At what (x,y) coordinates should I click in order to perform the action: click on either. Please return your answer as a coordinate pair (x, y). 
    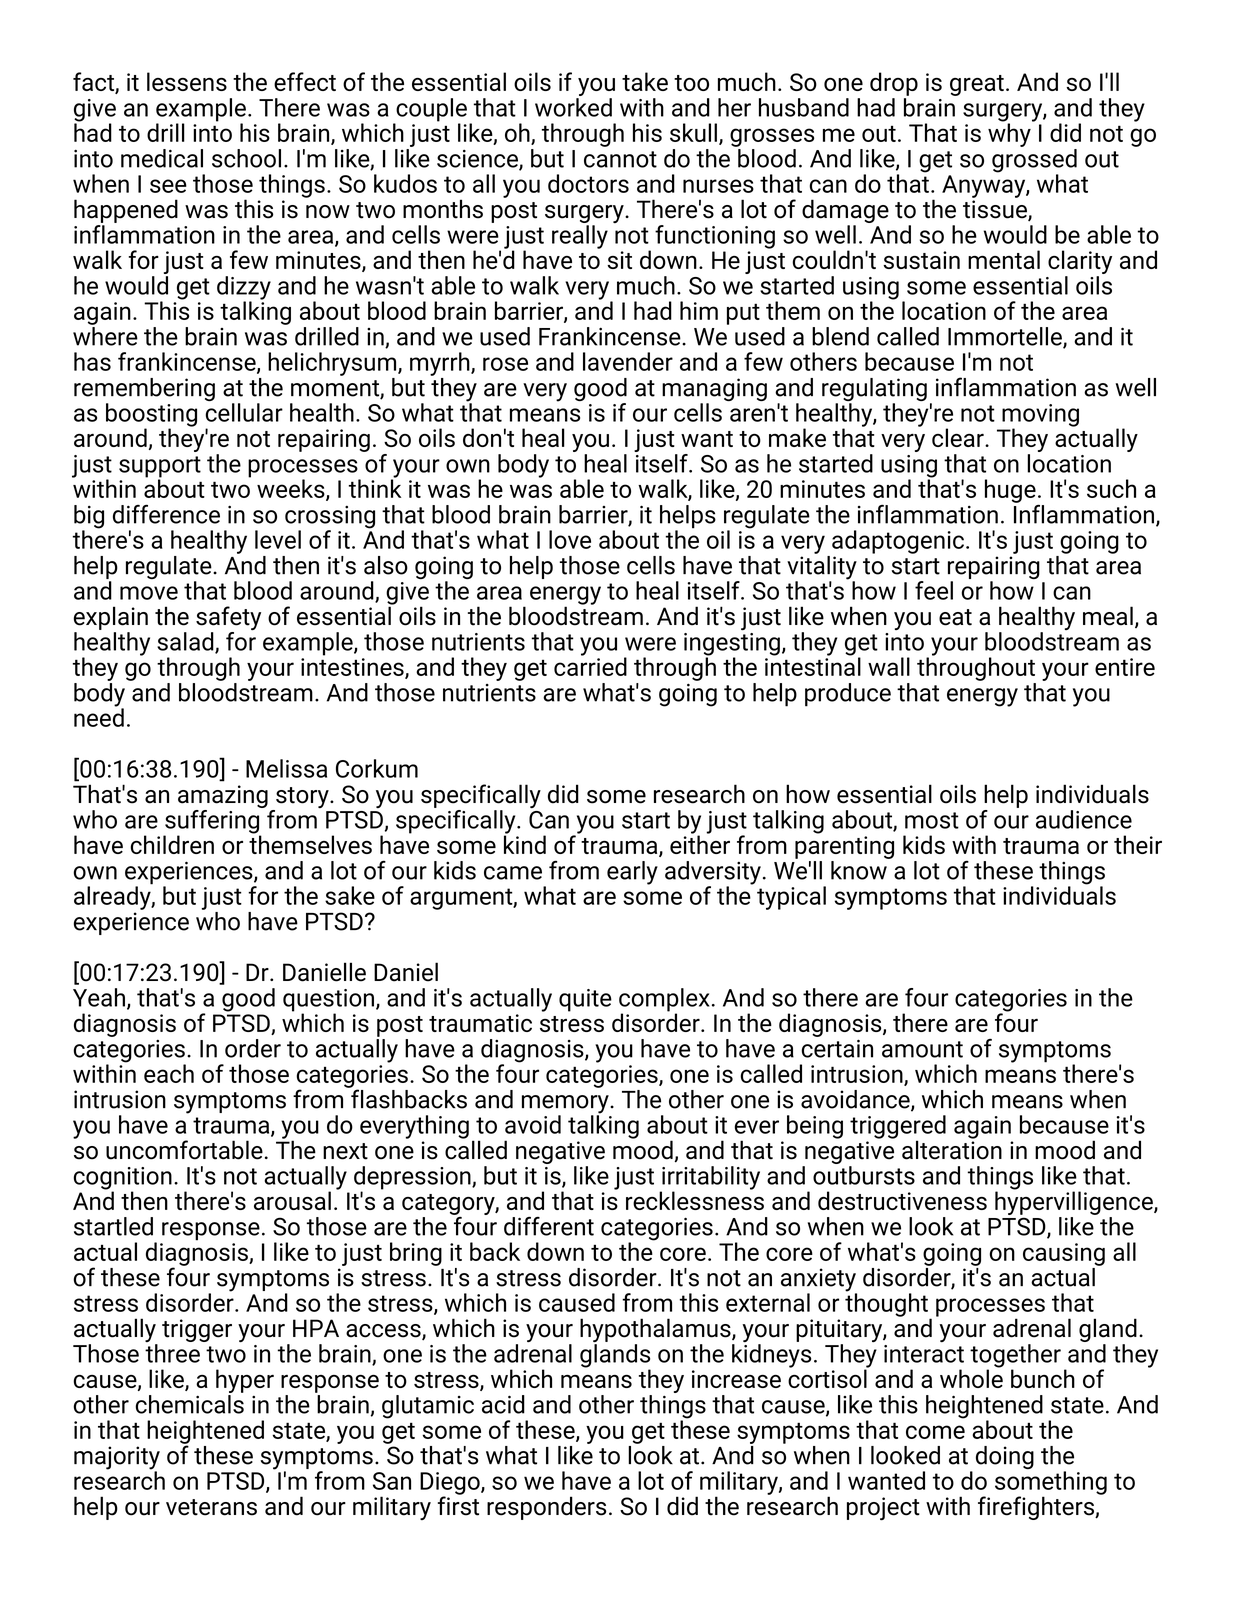
    Looking at the image, I should click on (700, 843).
